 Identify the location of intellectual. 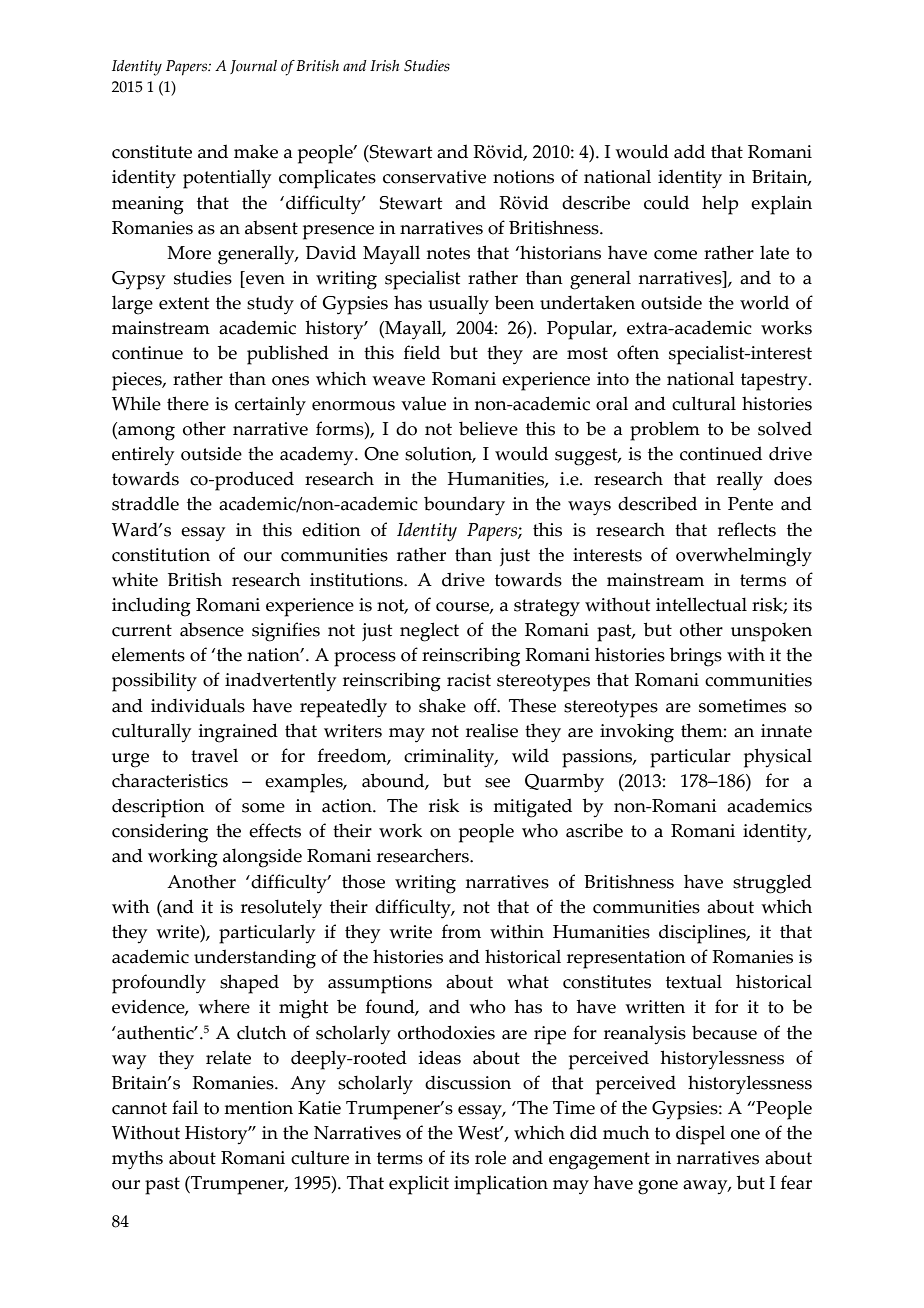
(701, 604).
